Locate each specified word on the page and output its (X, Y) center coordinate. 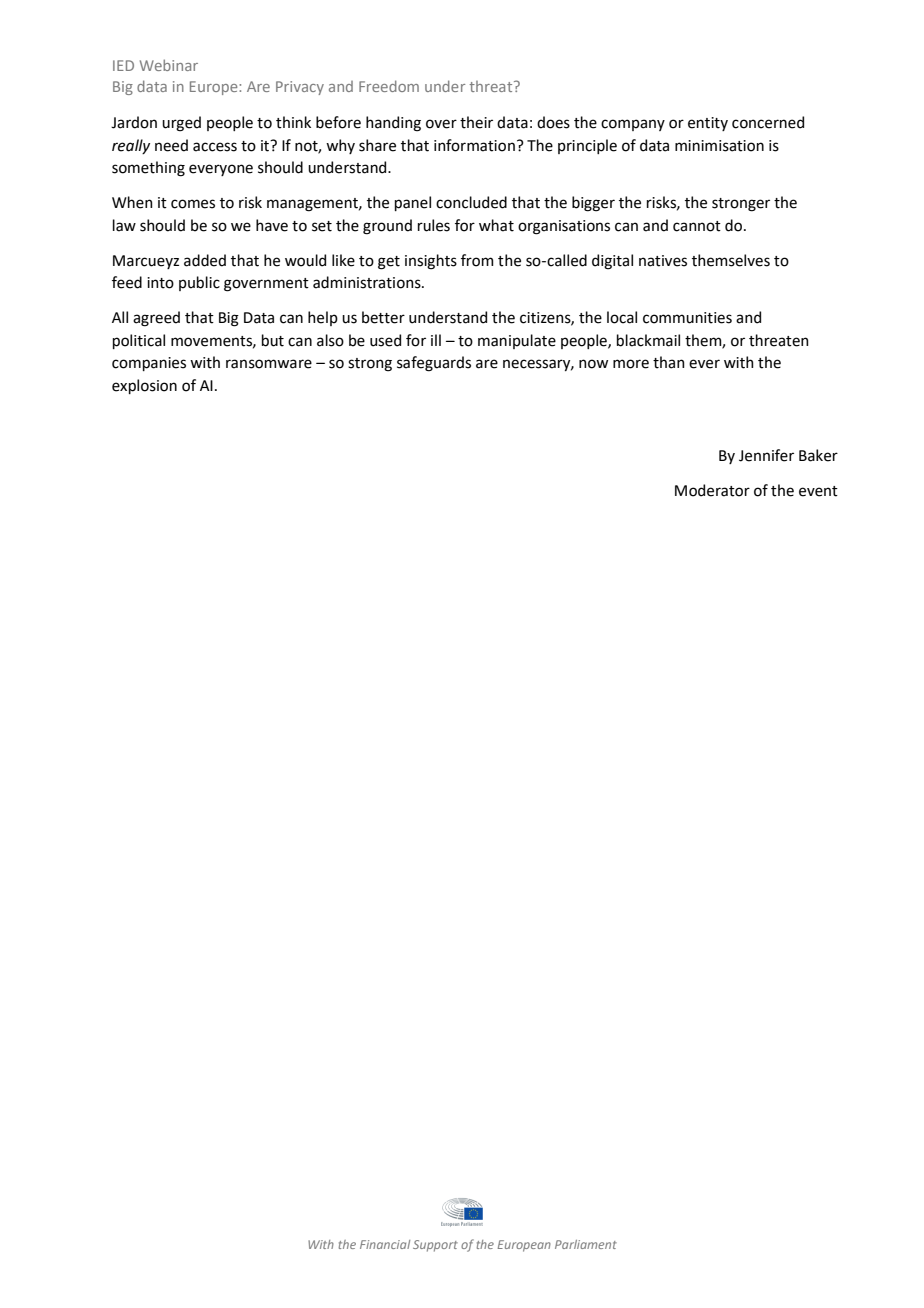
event (818, 491)
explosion (144, 386)
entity (708, 124)
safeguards (434, 364)
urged (181, 124)
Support (435, 1246)
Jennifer (766, 455)
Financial (385, 1244)
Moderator (712, 490)
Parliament (586, 1244)
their (476, 122)
